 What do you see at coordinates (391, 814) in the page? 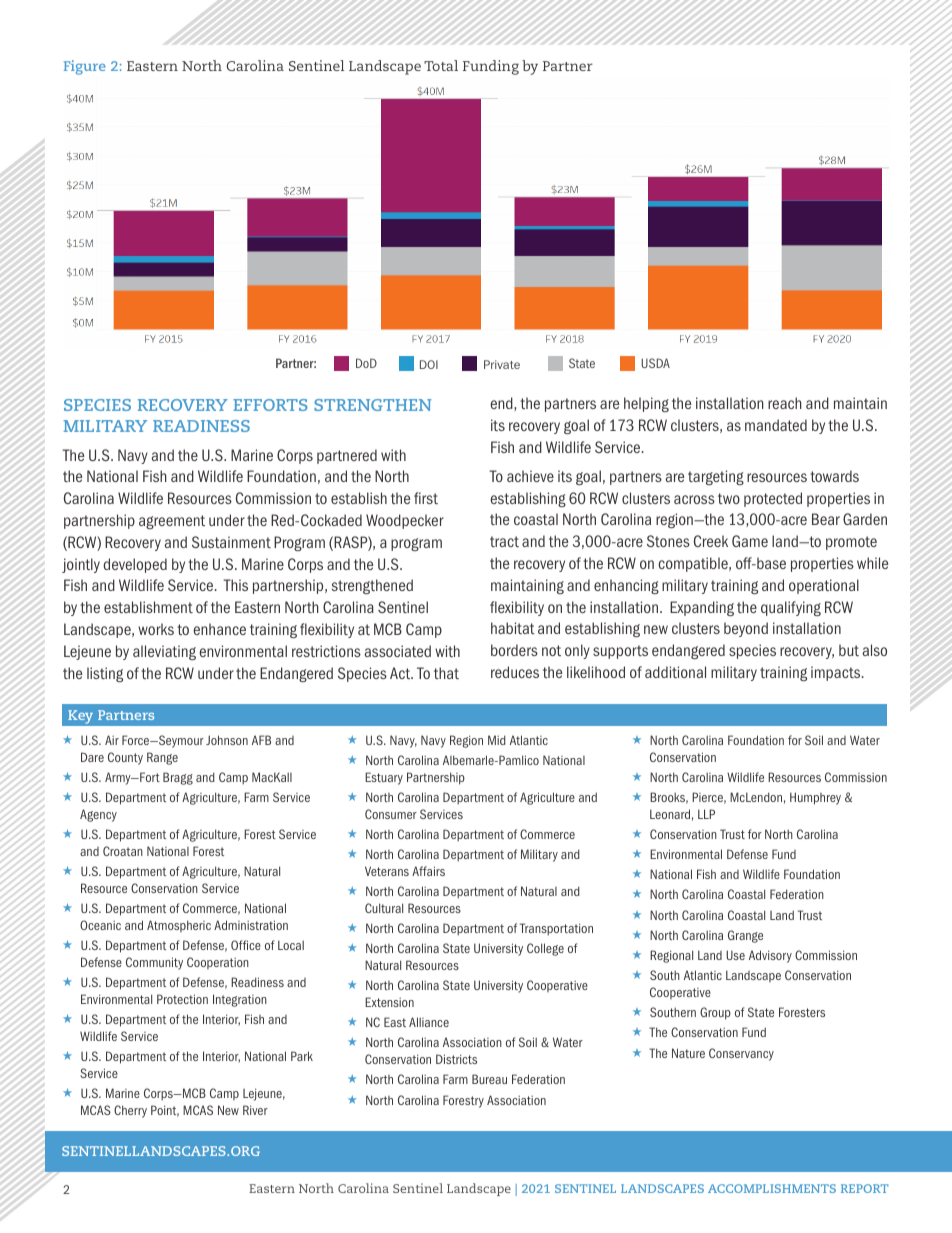
I see `Consumer` at bounding box center [391, 814].
